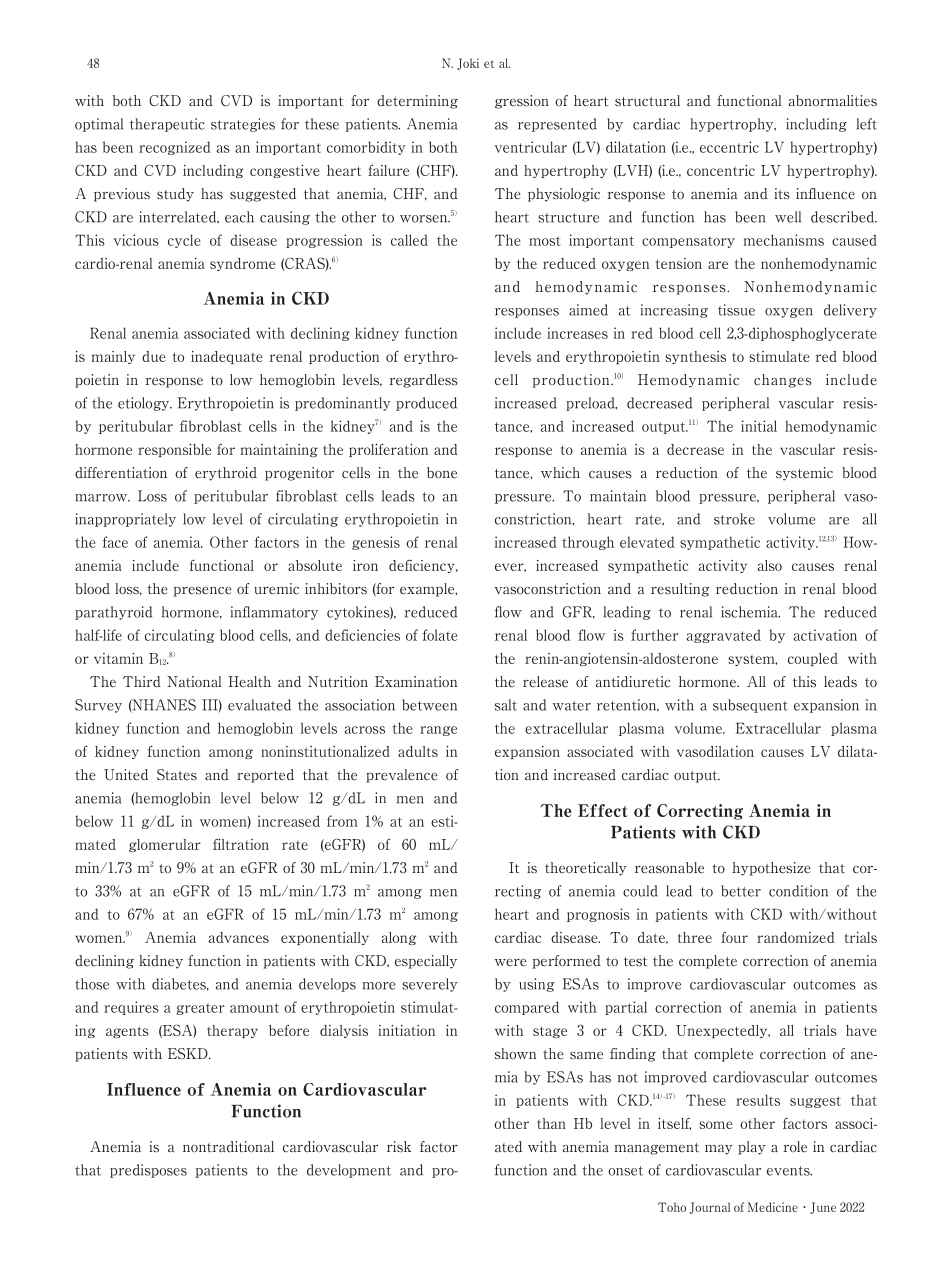 This screenshot has width=952, height=1270. I want to click on predisposes, so click(148, 1171).
